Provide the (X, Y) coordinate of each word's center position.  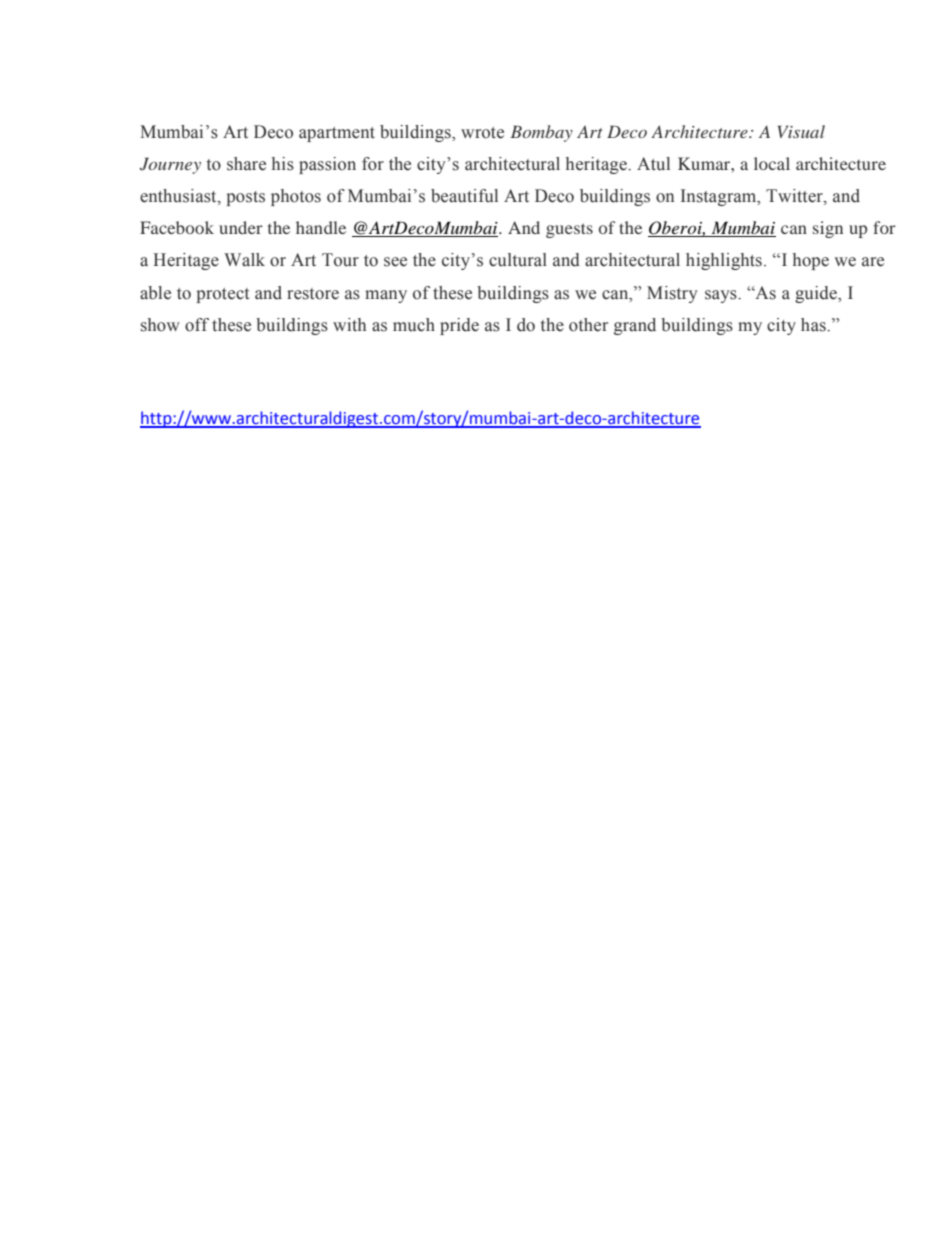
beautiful (464, 196)
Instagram (720, 197)
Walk (244, 260)
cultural (518, 260)
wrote (482, 133)
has (814, 325)
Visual (801, 131)
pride (459, 326)
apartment (337, 134)
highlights (724, 261)
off (197, 325)
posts (246, 198)
